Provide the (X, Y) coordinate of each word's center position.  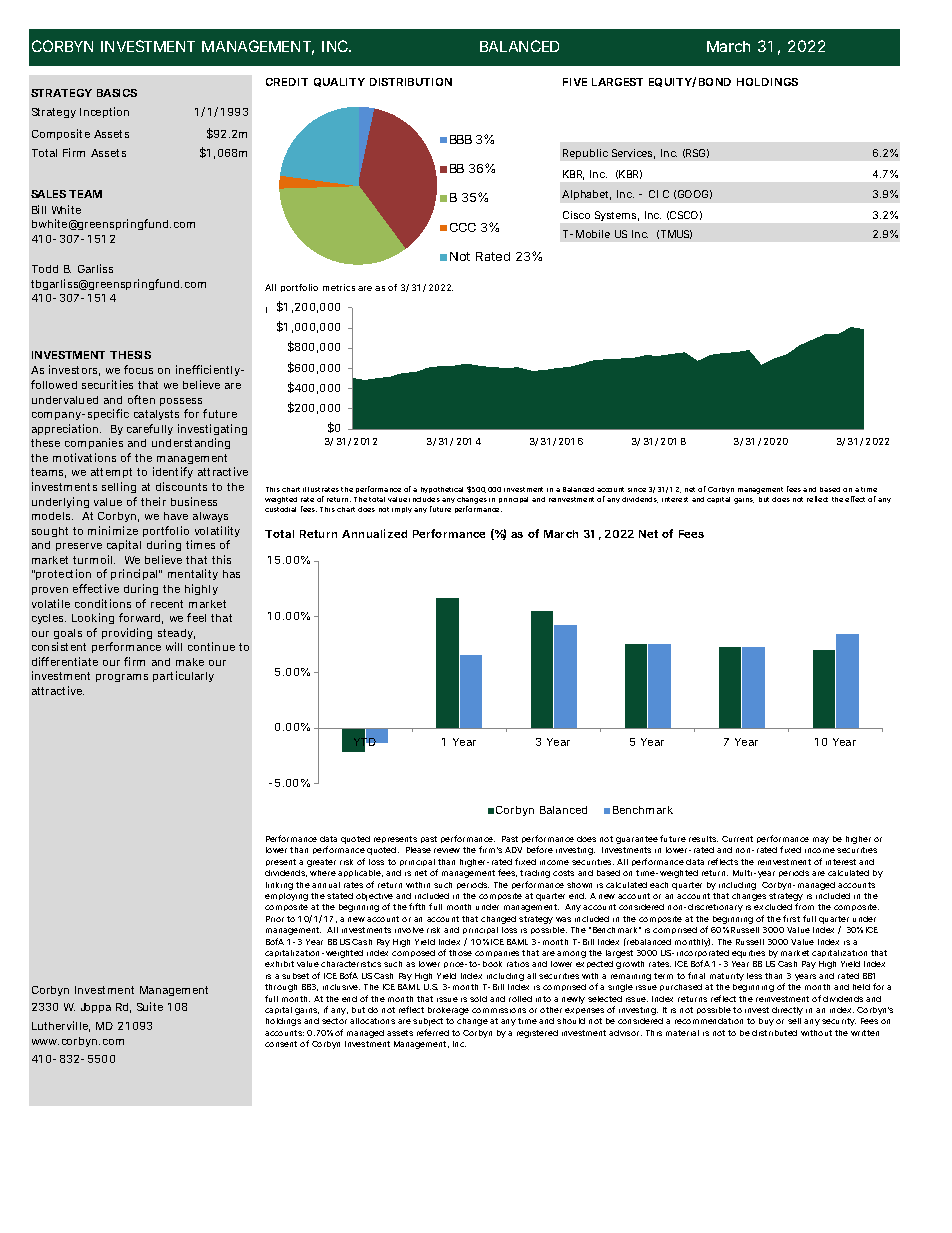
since (637, 490)
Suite (150, 1006)
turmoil (94, 559)
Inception (104, 112)
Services (633, 154)
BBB (461, 139)
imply (402, 510)
